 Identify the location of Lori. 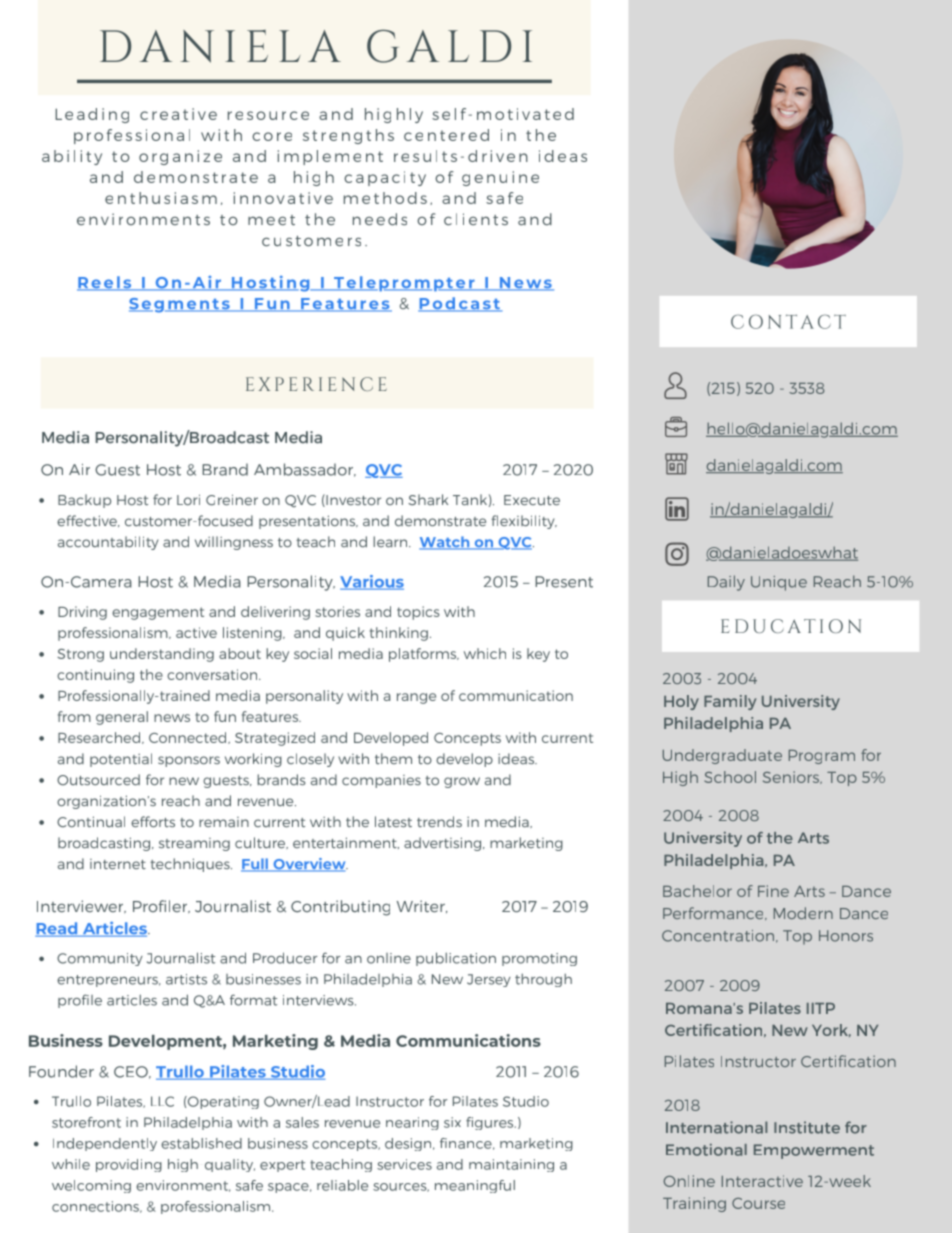
(188, 499).
